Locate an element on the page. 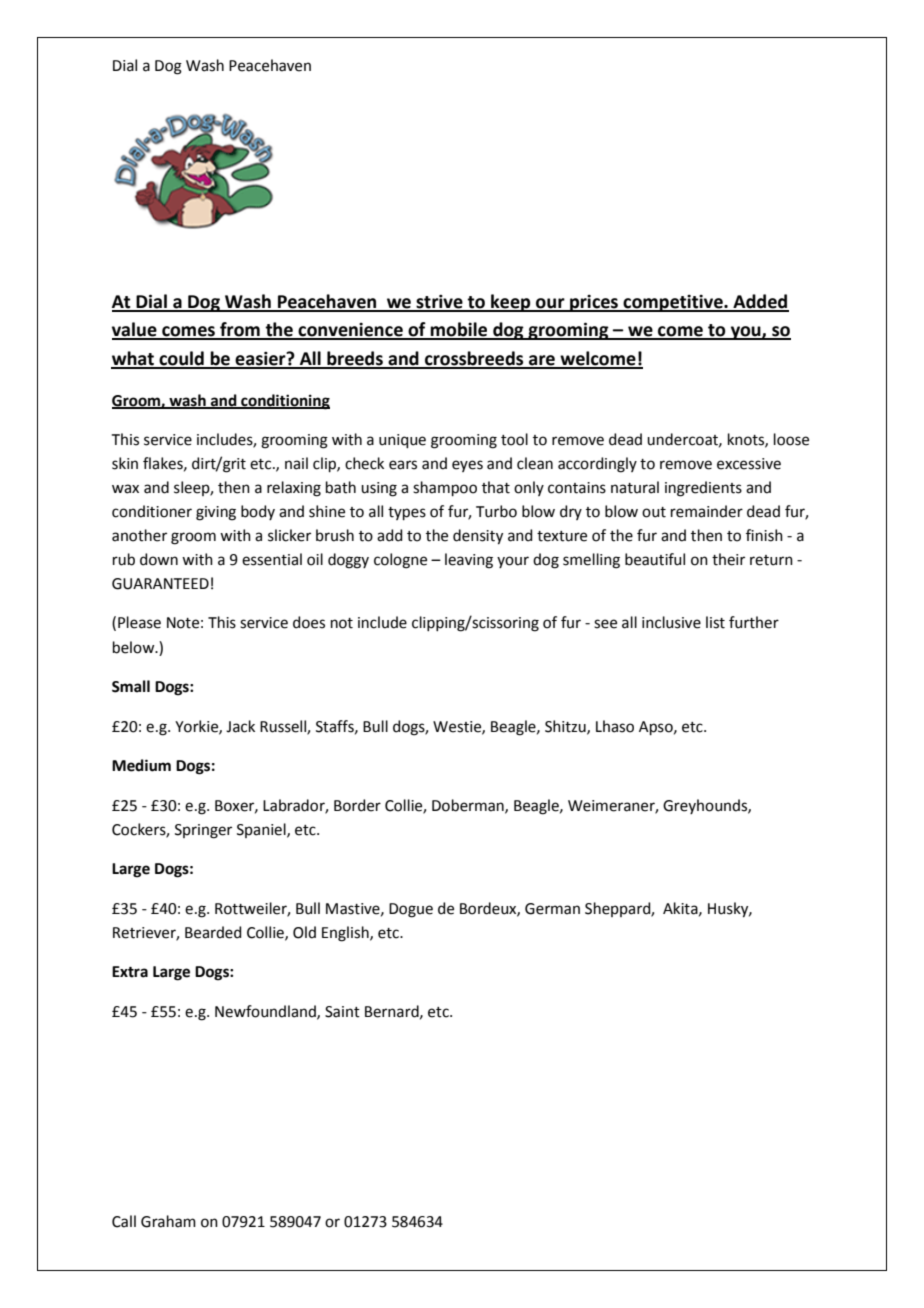 This document has height=1308, width=924. Saint is located at coordinates (342, 1012).
